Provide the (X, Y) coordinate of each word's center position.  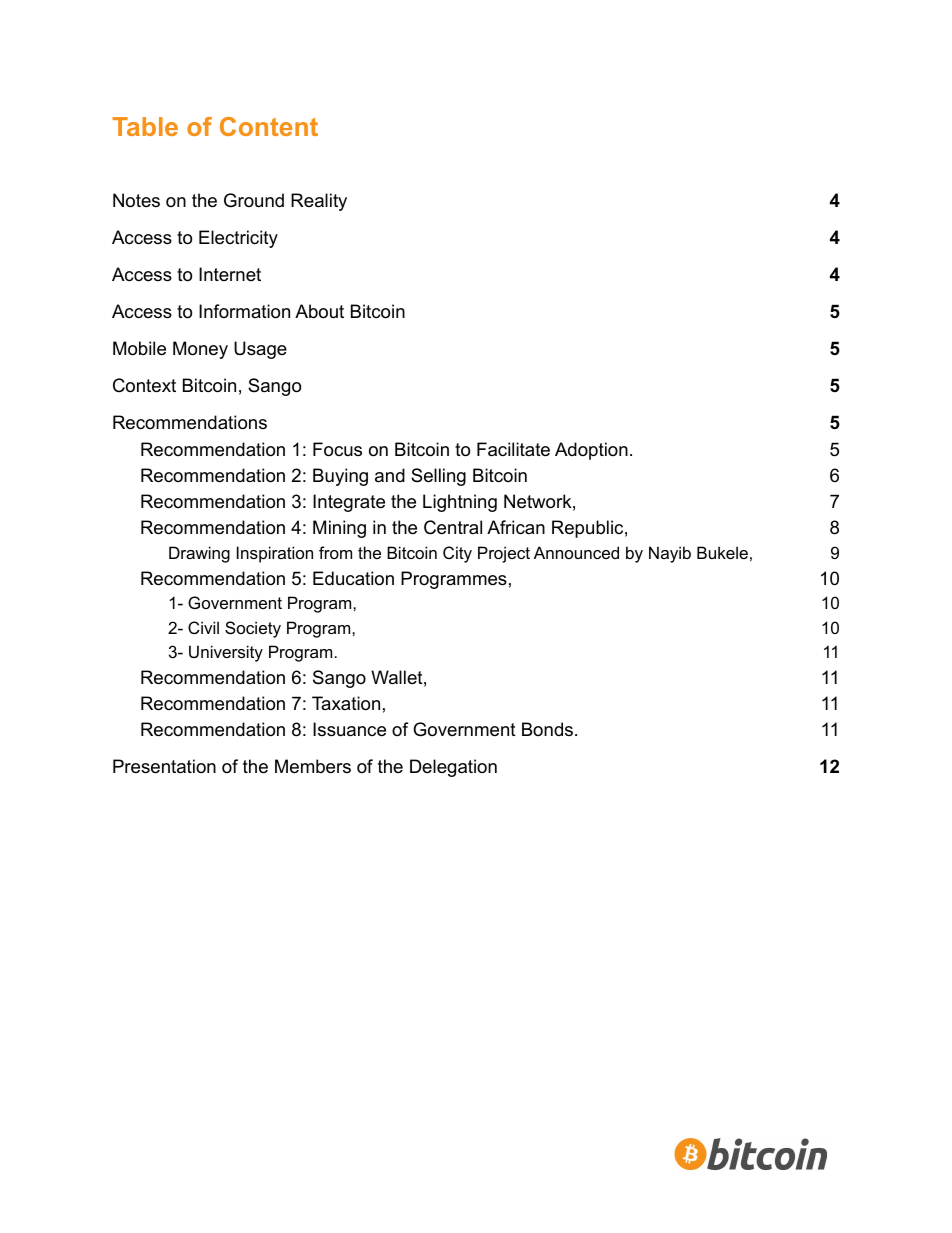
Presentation (164, 766)
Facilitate (513, 449)
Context (144, 385)
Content (269, 126)
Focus (337, 449)
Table (145, 126)
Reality (319, 202)
